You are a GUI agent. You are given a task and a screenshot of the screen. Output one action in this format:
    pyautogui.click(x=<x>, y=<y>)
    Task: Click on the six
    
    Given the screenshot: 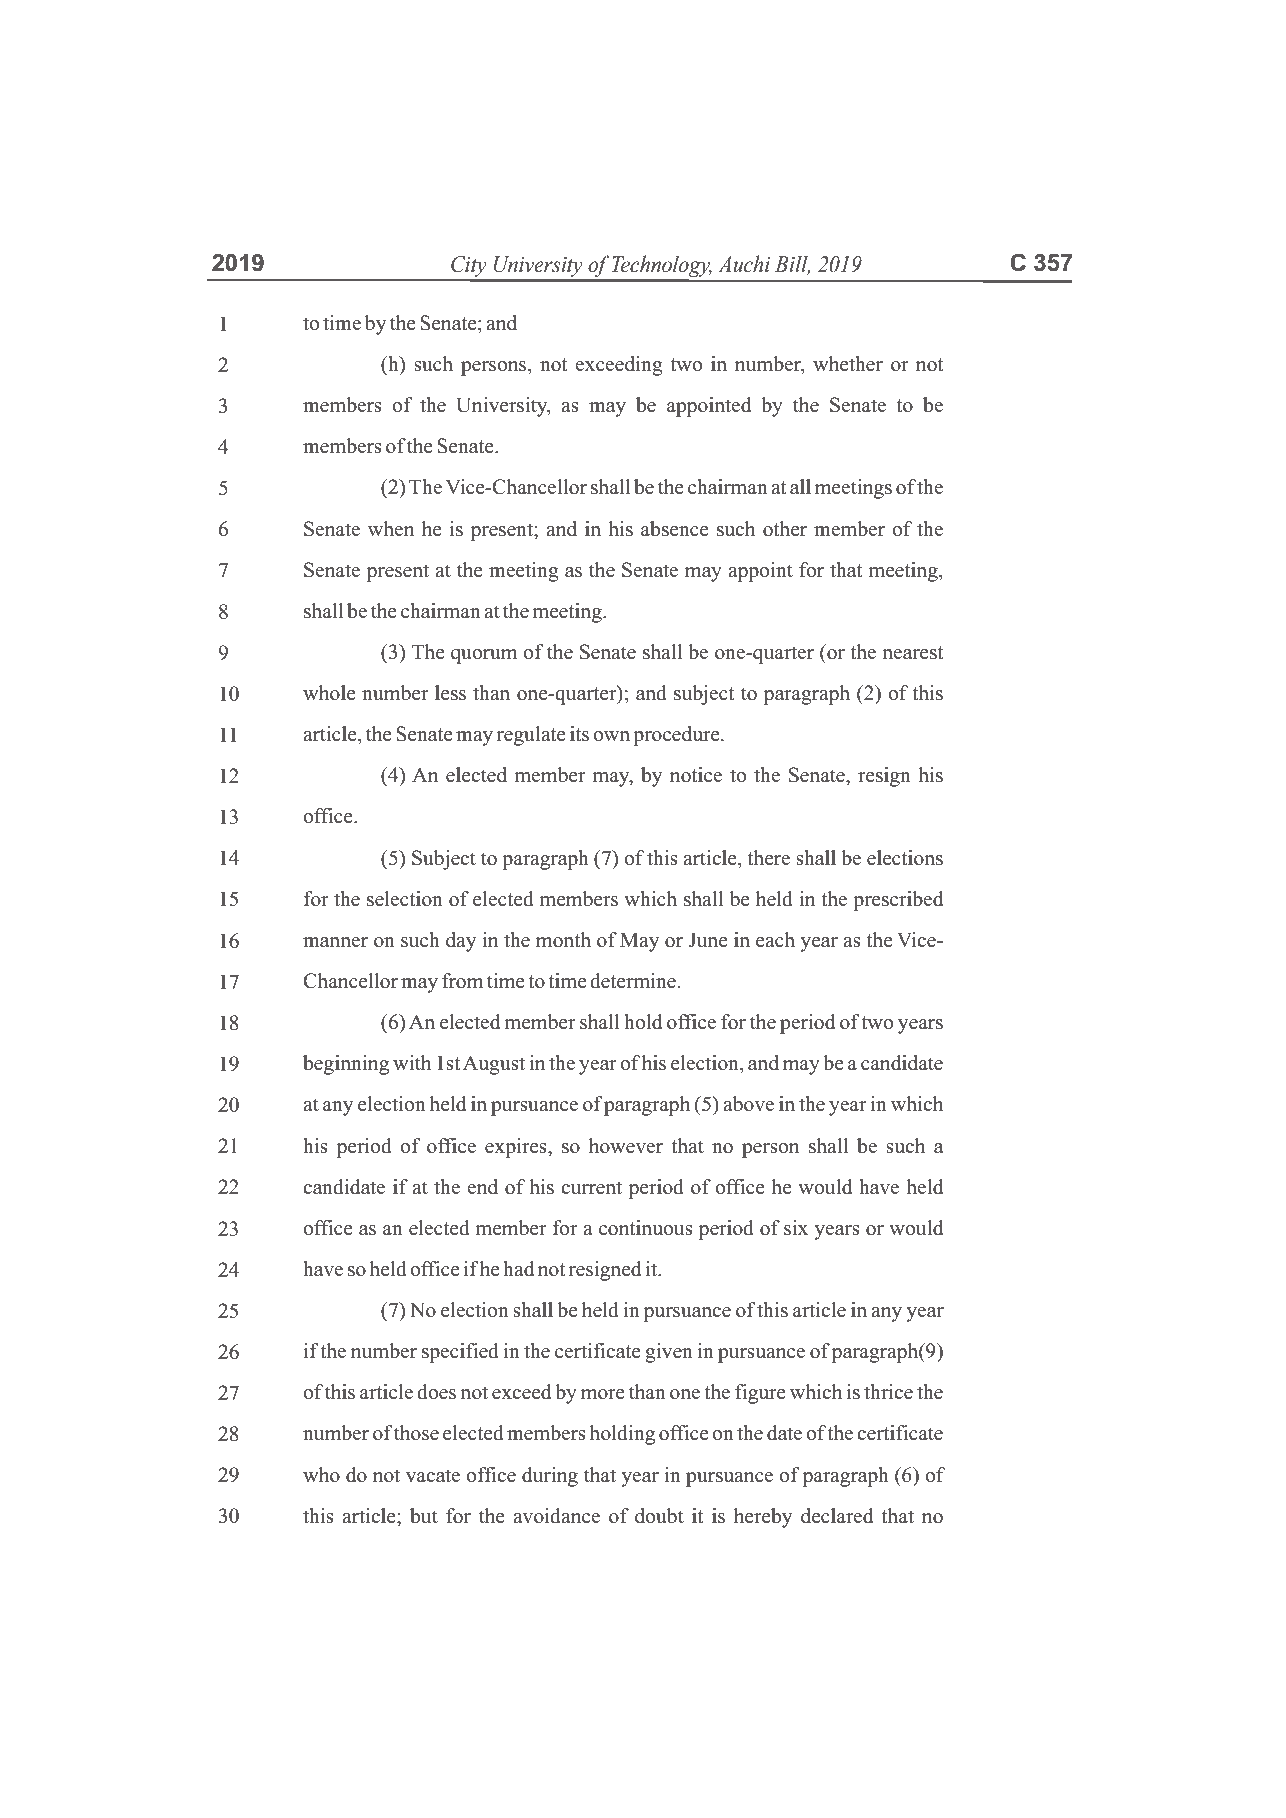 What is the action you would take?
    pyautogui.click(x=796, y=1228)
